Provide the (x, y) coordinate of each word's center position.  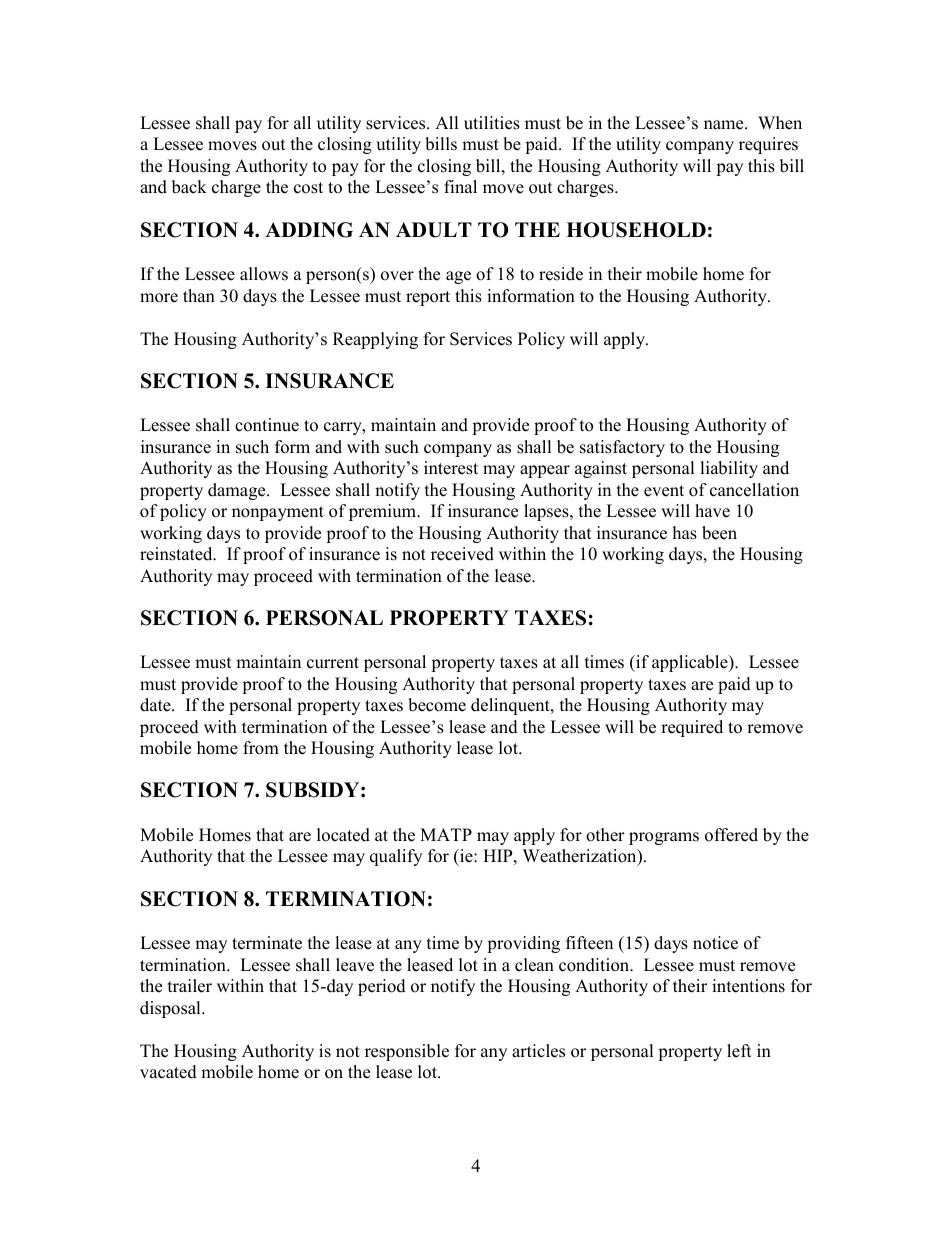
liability (729, 469)
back (189, 187)
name (725, 125)
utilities (492, 123)
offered (731, 835)
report (428, 298)
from (261, 748)
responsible (407, 1052)
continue (267, 425)
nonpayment (278, 513)
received (462, 554)
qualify (396, 857)
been (719, 533)
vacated (168, 1072)
